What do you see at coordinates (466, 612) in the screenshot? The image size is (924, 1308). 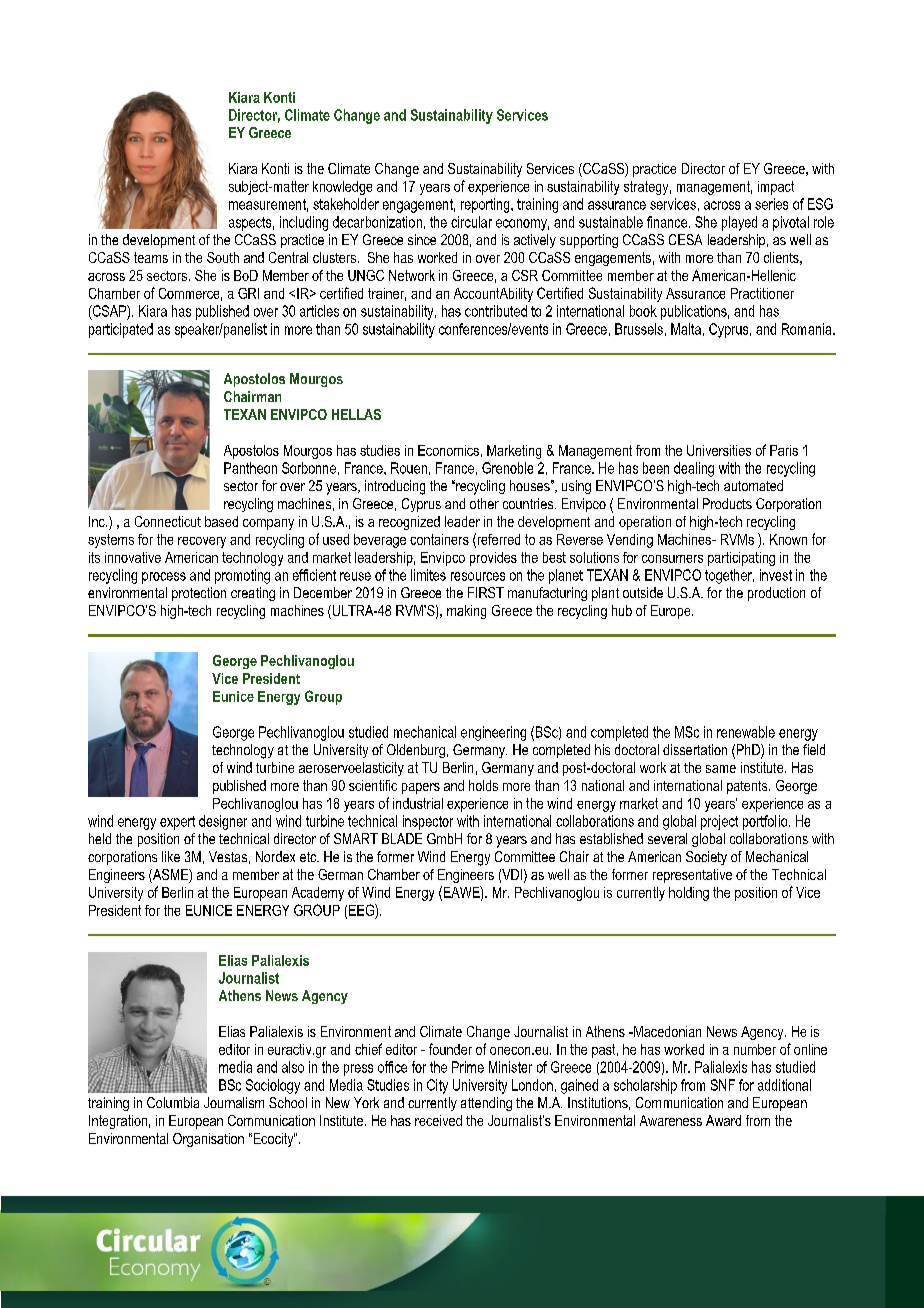 I see `making` at bounding box center [466, 612].
